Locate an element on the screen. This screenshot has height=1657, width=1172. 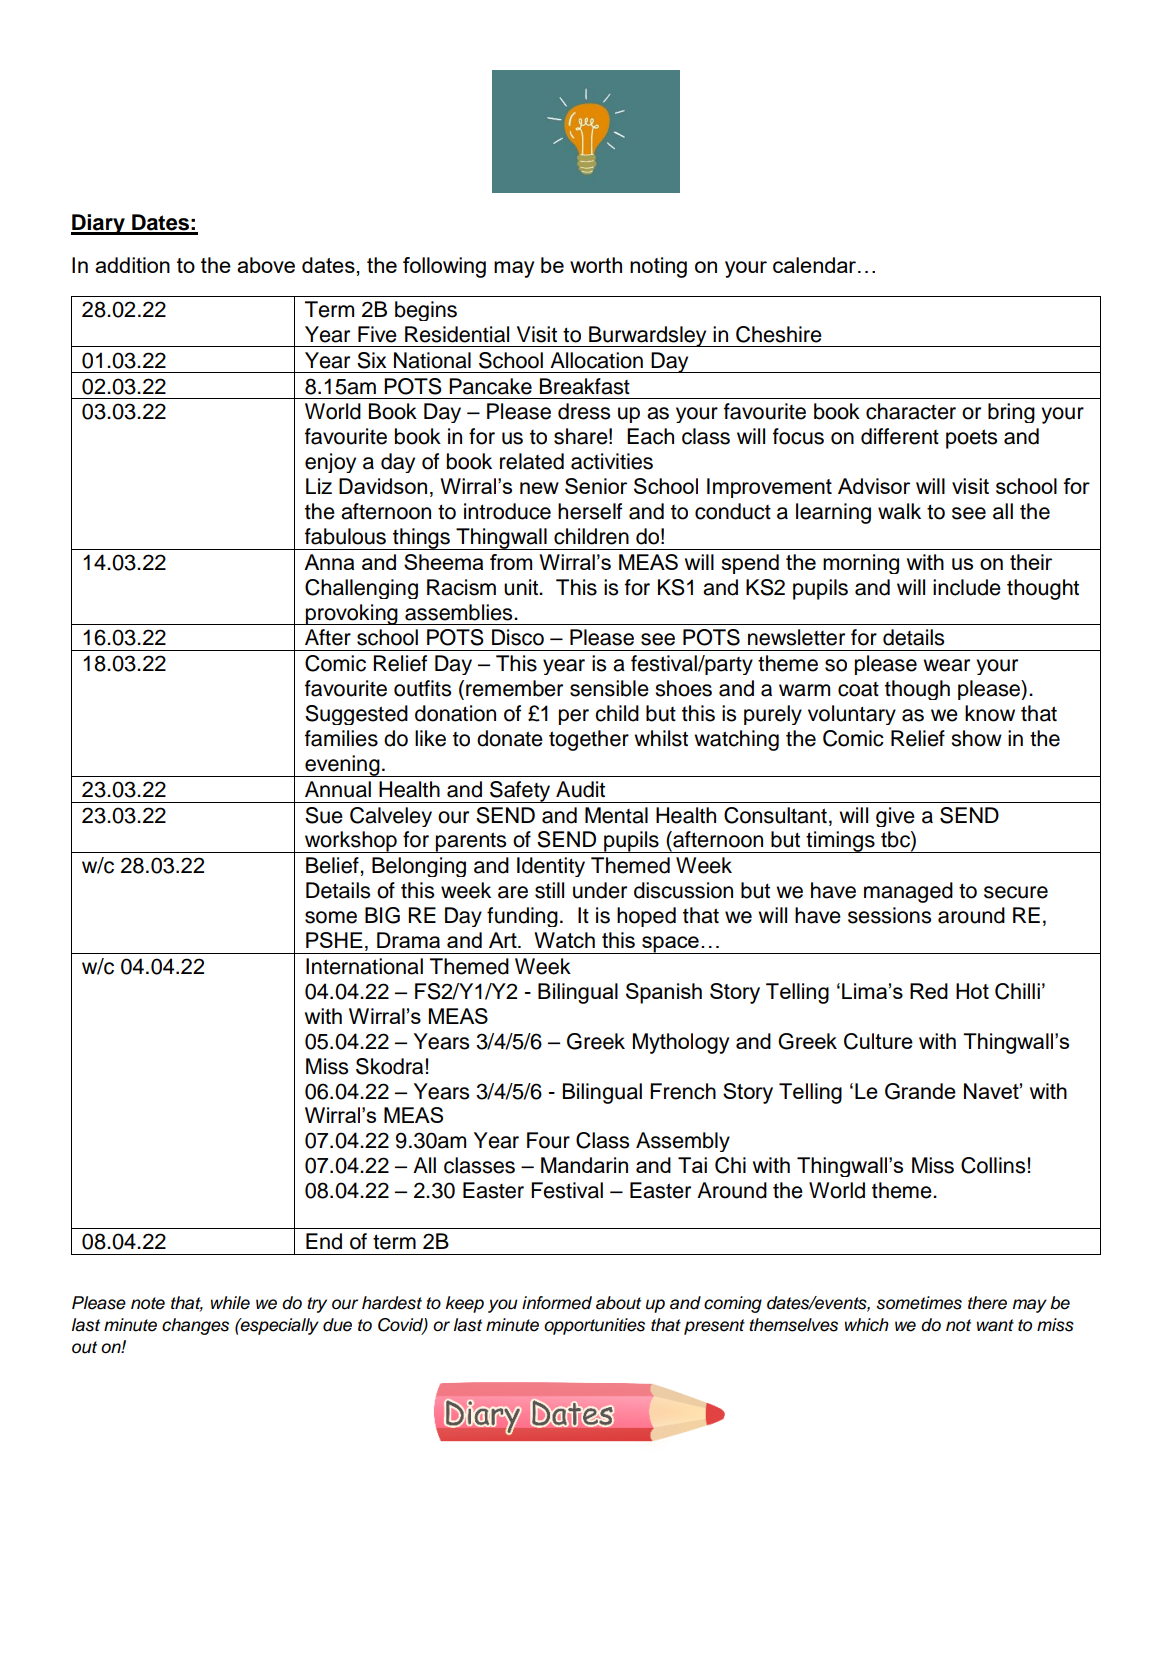
while is located at coordinates (230, 1303).
